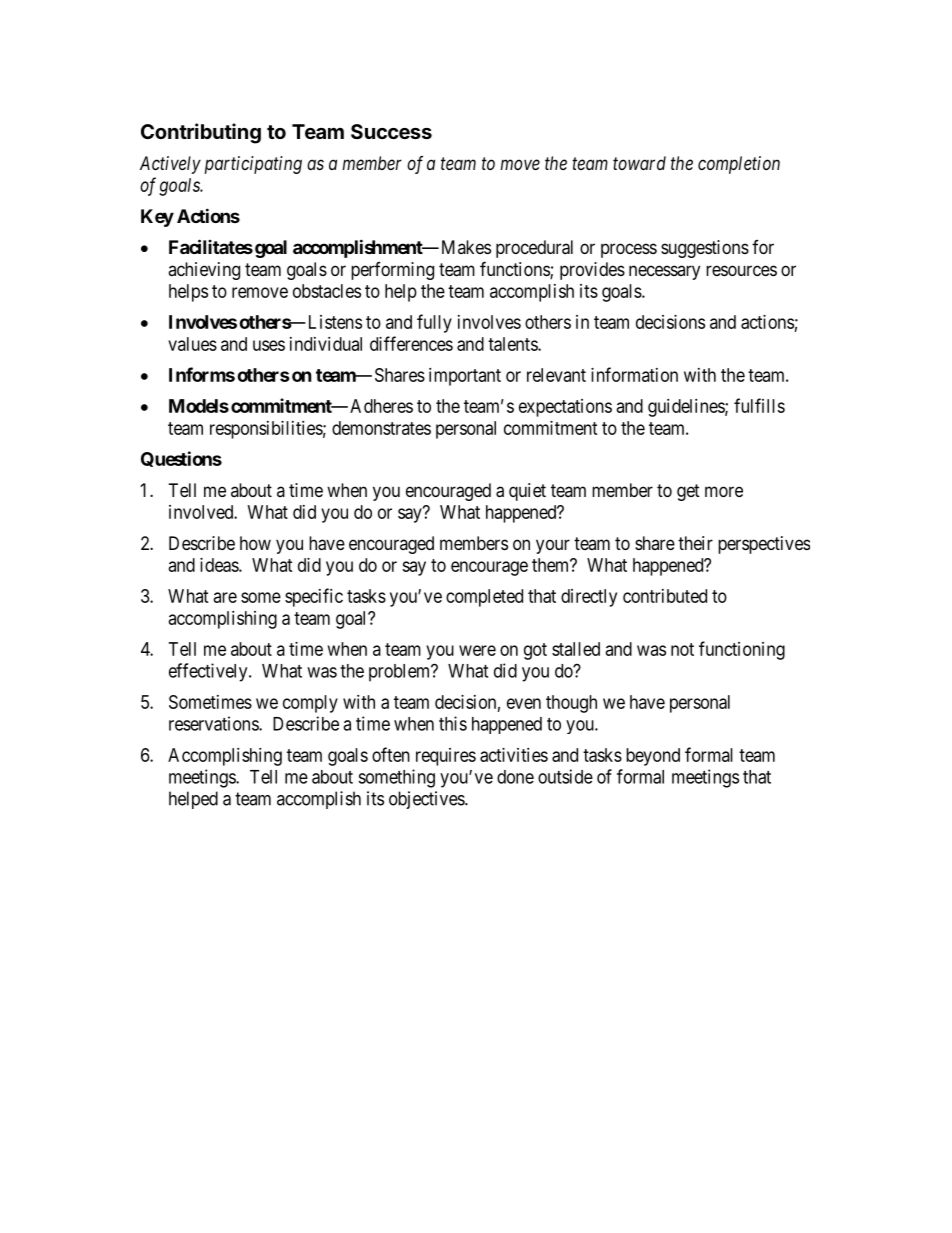 The image size is (952, 1233). I want to click on ideas, so click(220, 565).
